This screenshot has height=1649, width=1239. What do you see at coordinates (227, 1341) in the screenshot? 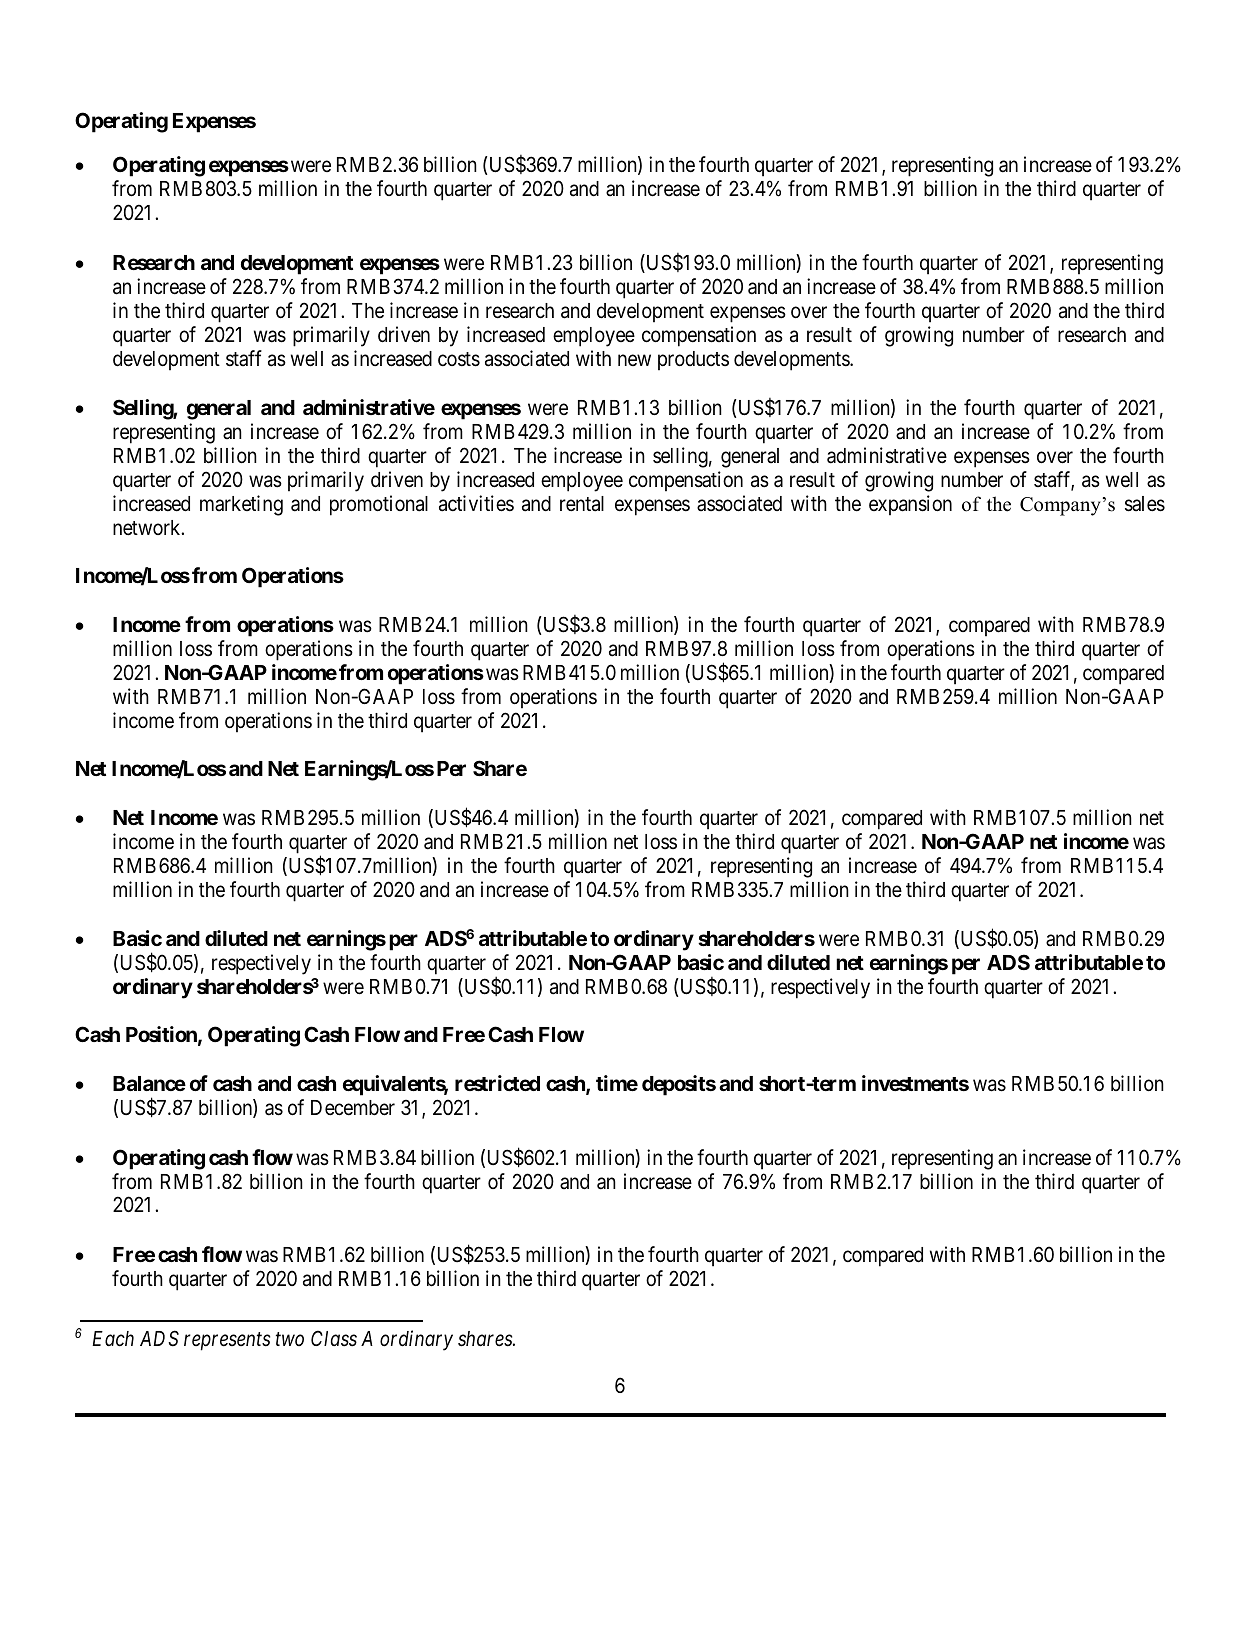
I see `represents` at bounding box center [227, 1341].
